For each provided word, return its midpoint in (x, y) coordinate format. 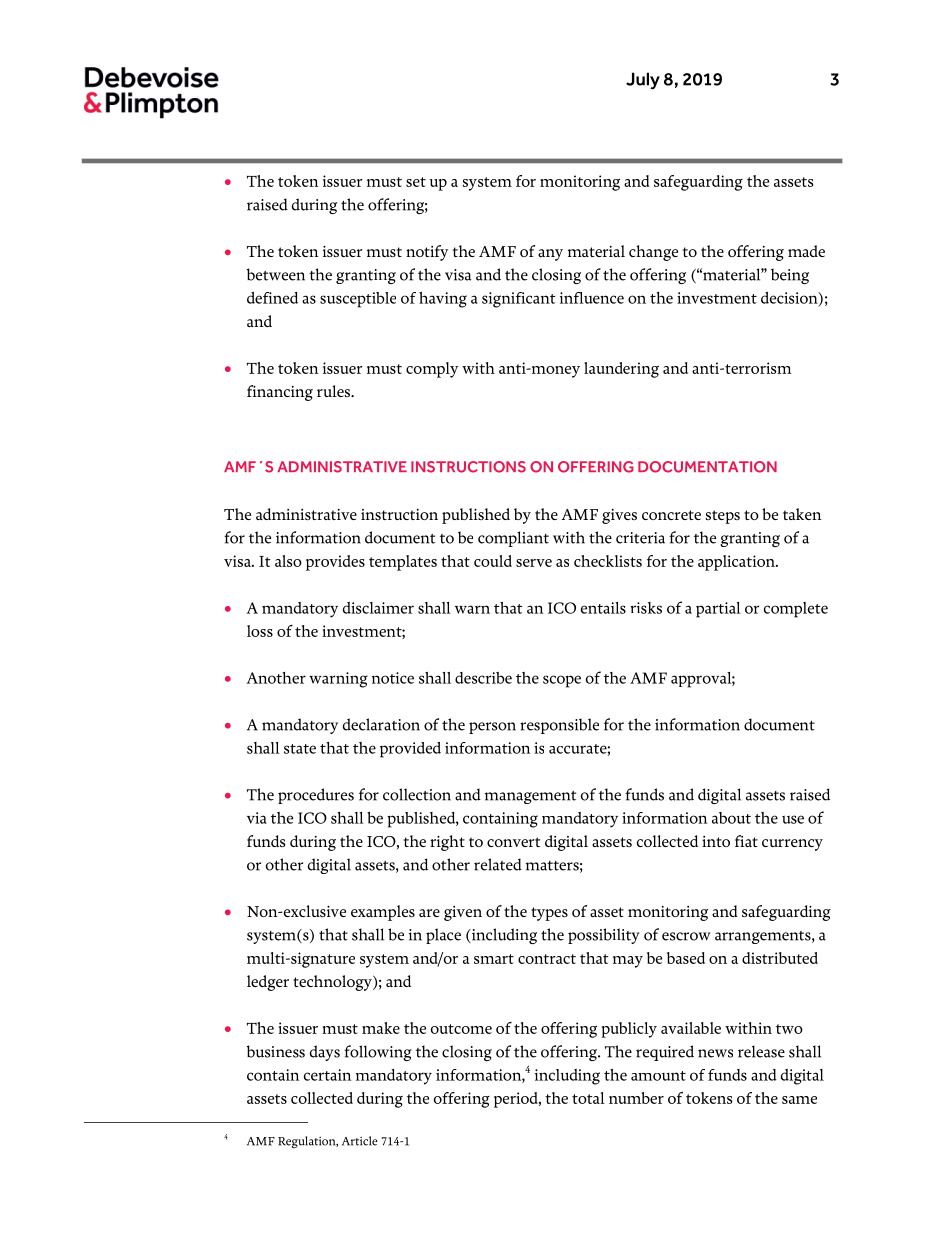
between (276, 274)
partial (718, 610)
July (643, 80)
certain (327, 1075)
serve (534, 563)
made (806, 251)
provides (335, 563)
